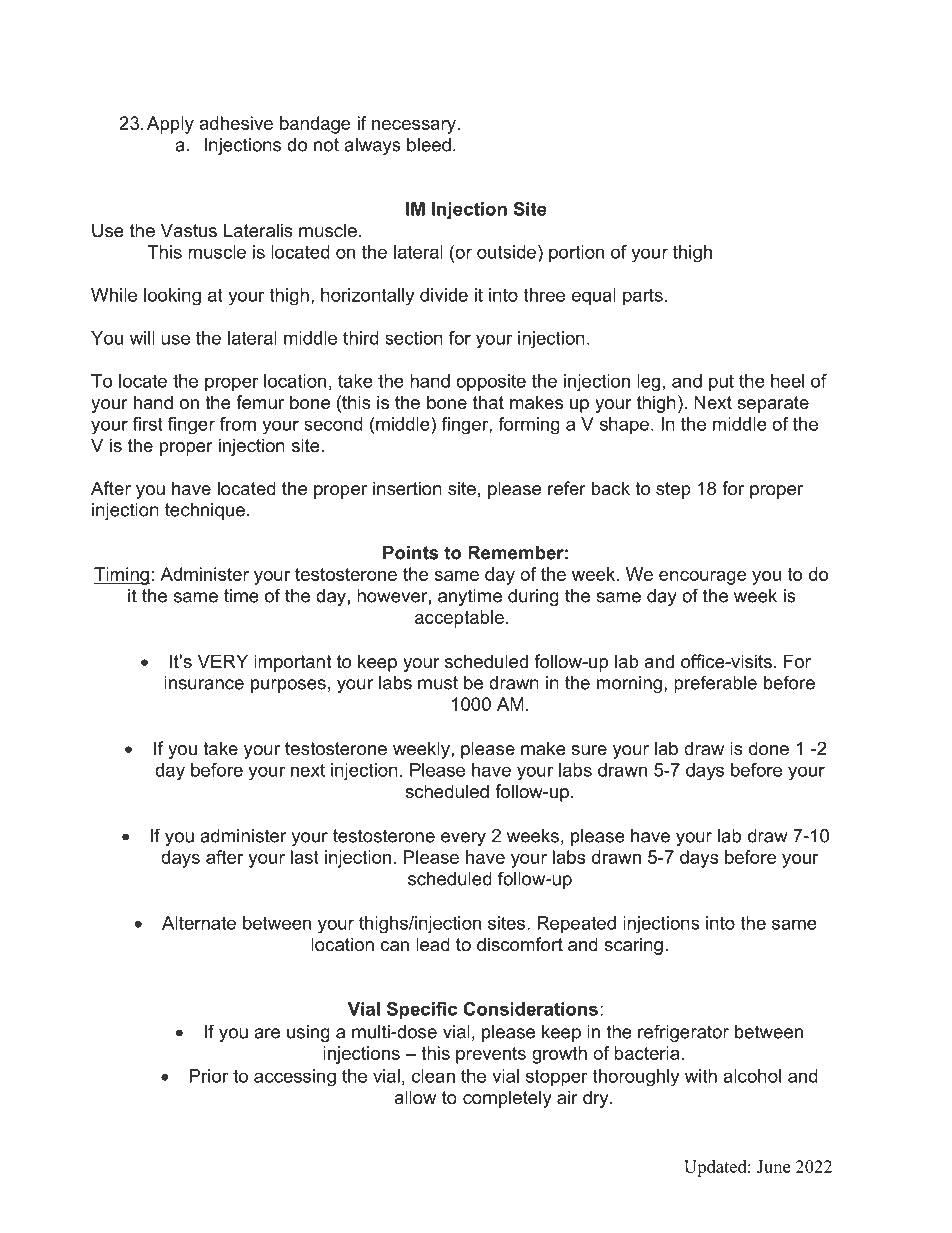 The height and width of the image is (1233, 952). What do you see at coordinates (769, 748) in the image?
I see `done` at bounding box center [769, 748].
